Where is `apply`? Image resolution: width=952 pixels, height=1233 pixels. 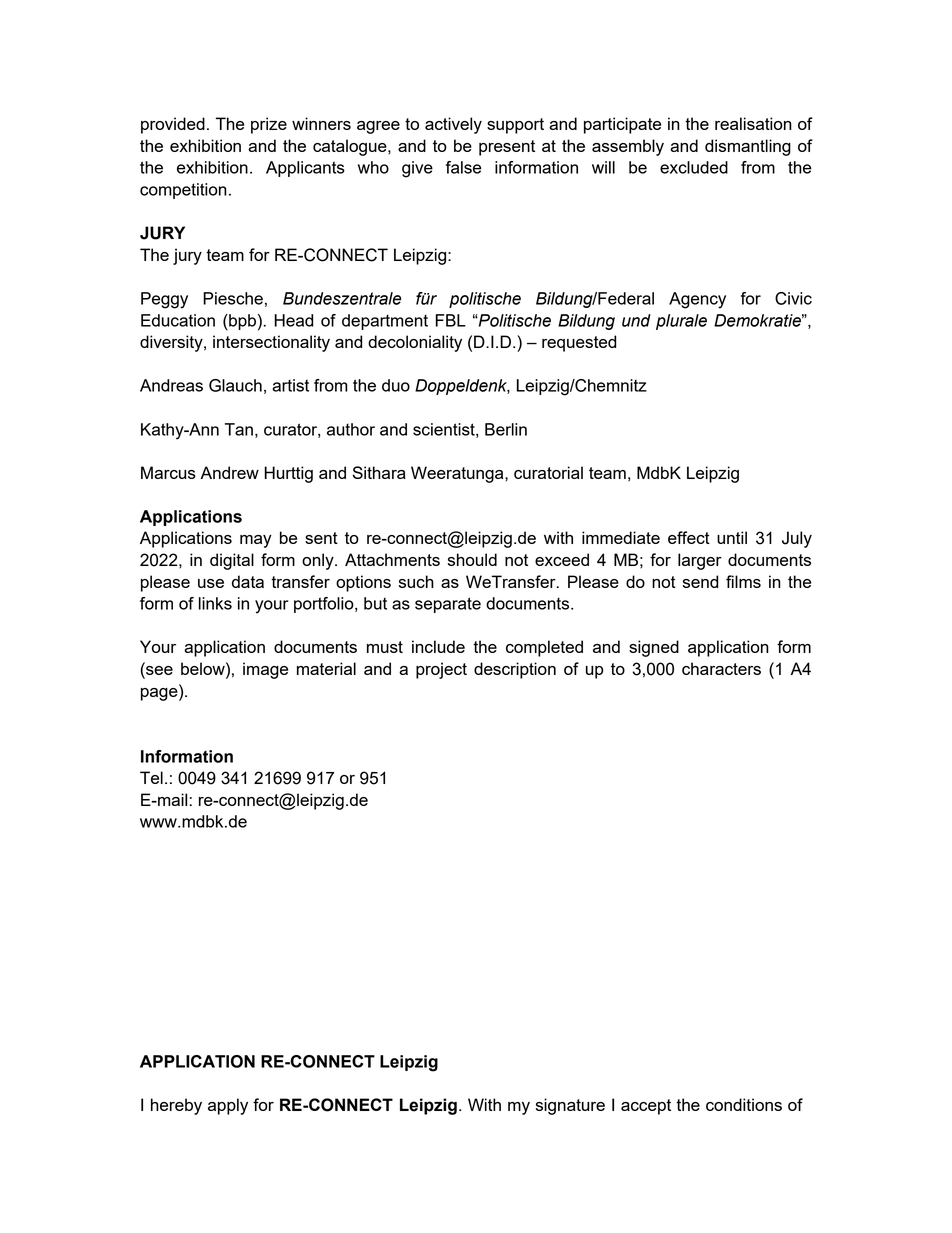
apply is located at coordinates (228, 1106).
